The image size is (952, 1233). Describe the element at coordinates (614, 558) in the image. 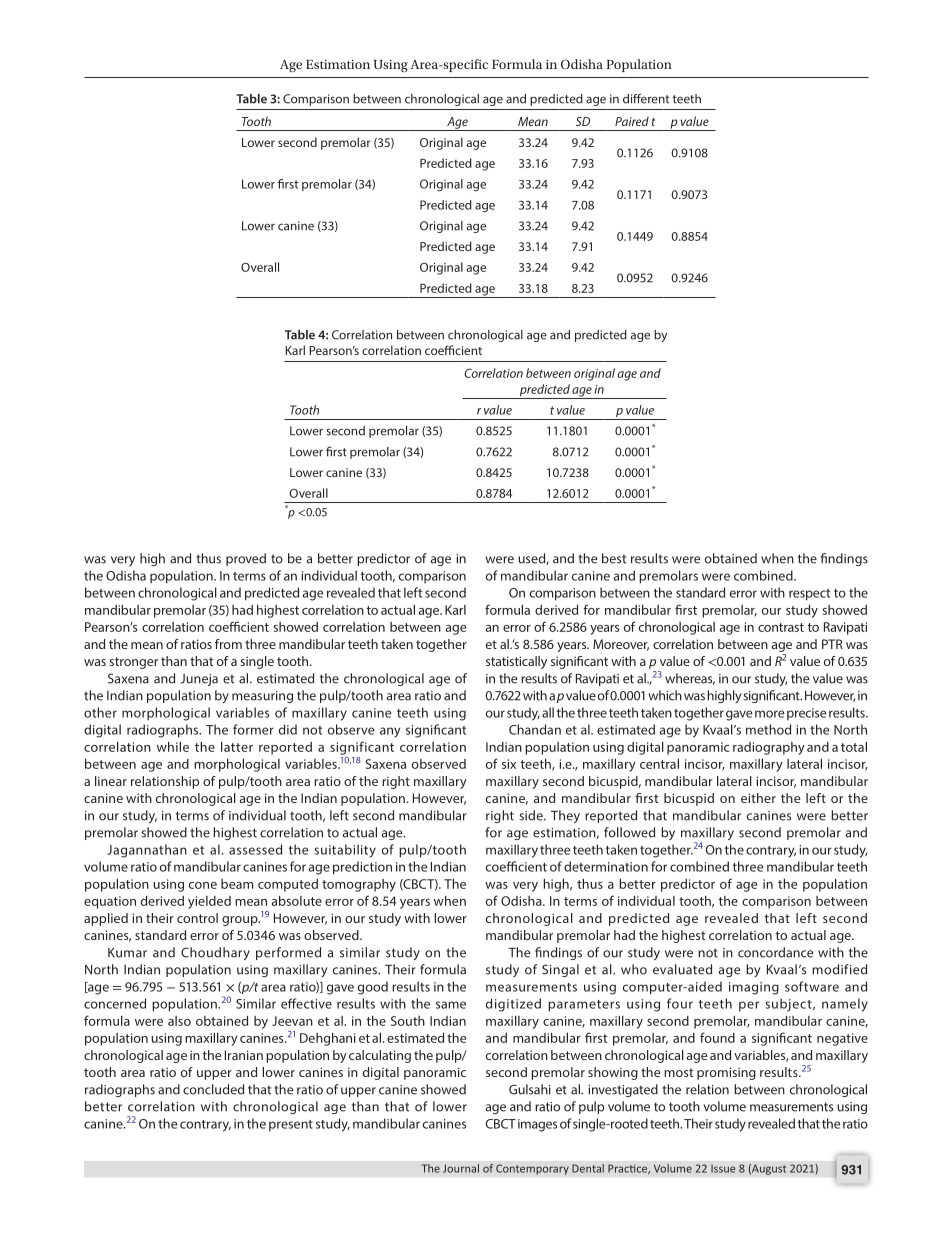

I see `best` at that location.
